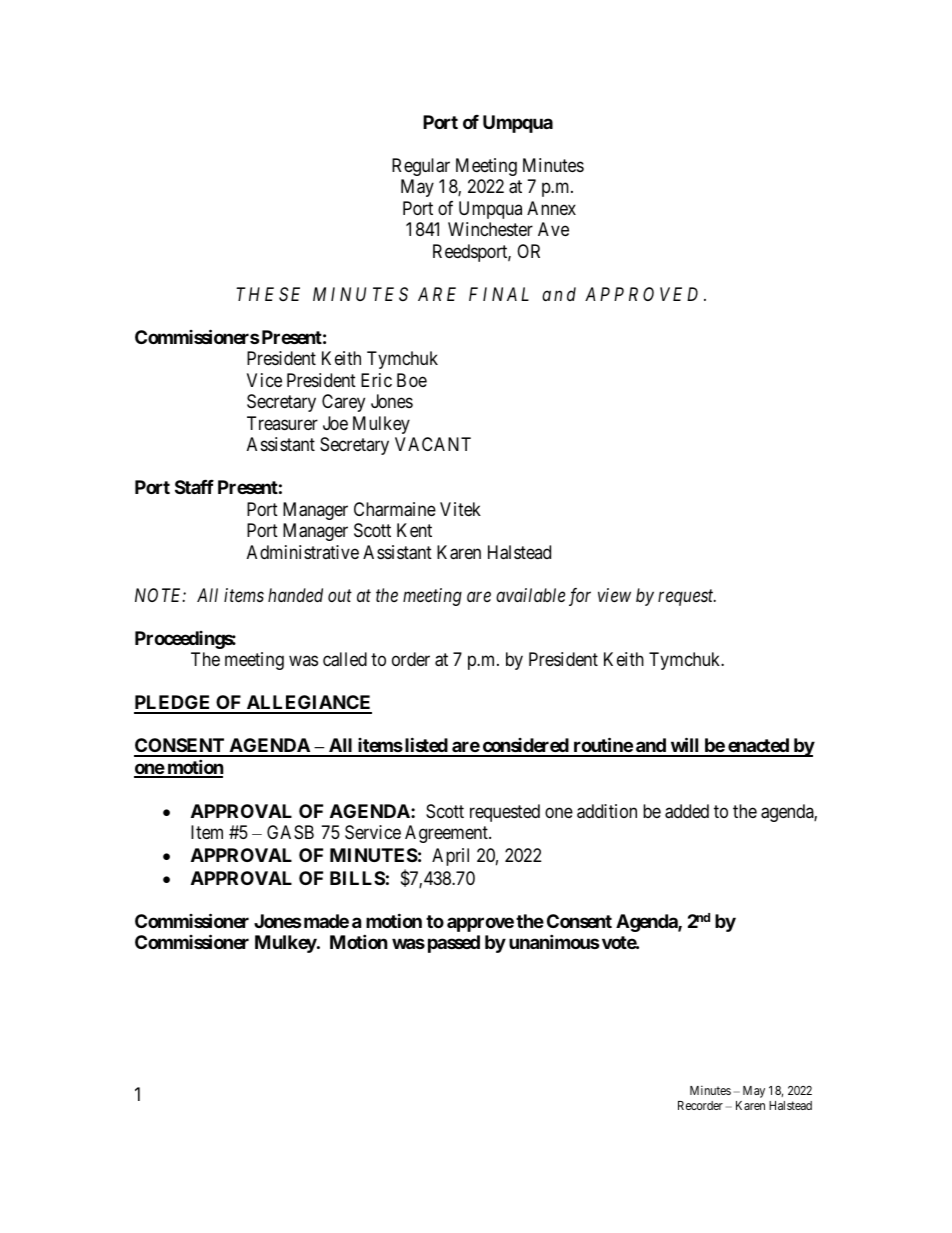 This screenshot has width=952, height=1233. Describe the element at coordinates (490, 229) in the screenshot. I see `Winchester` at that location.
